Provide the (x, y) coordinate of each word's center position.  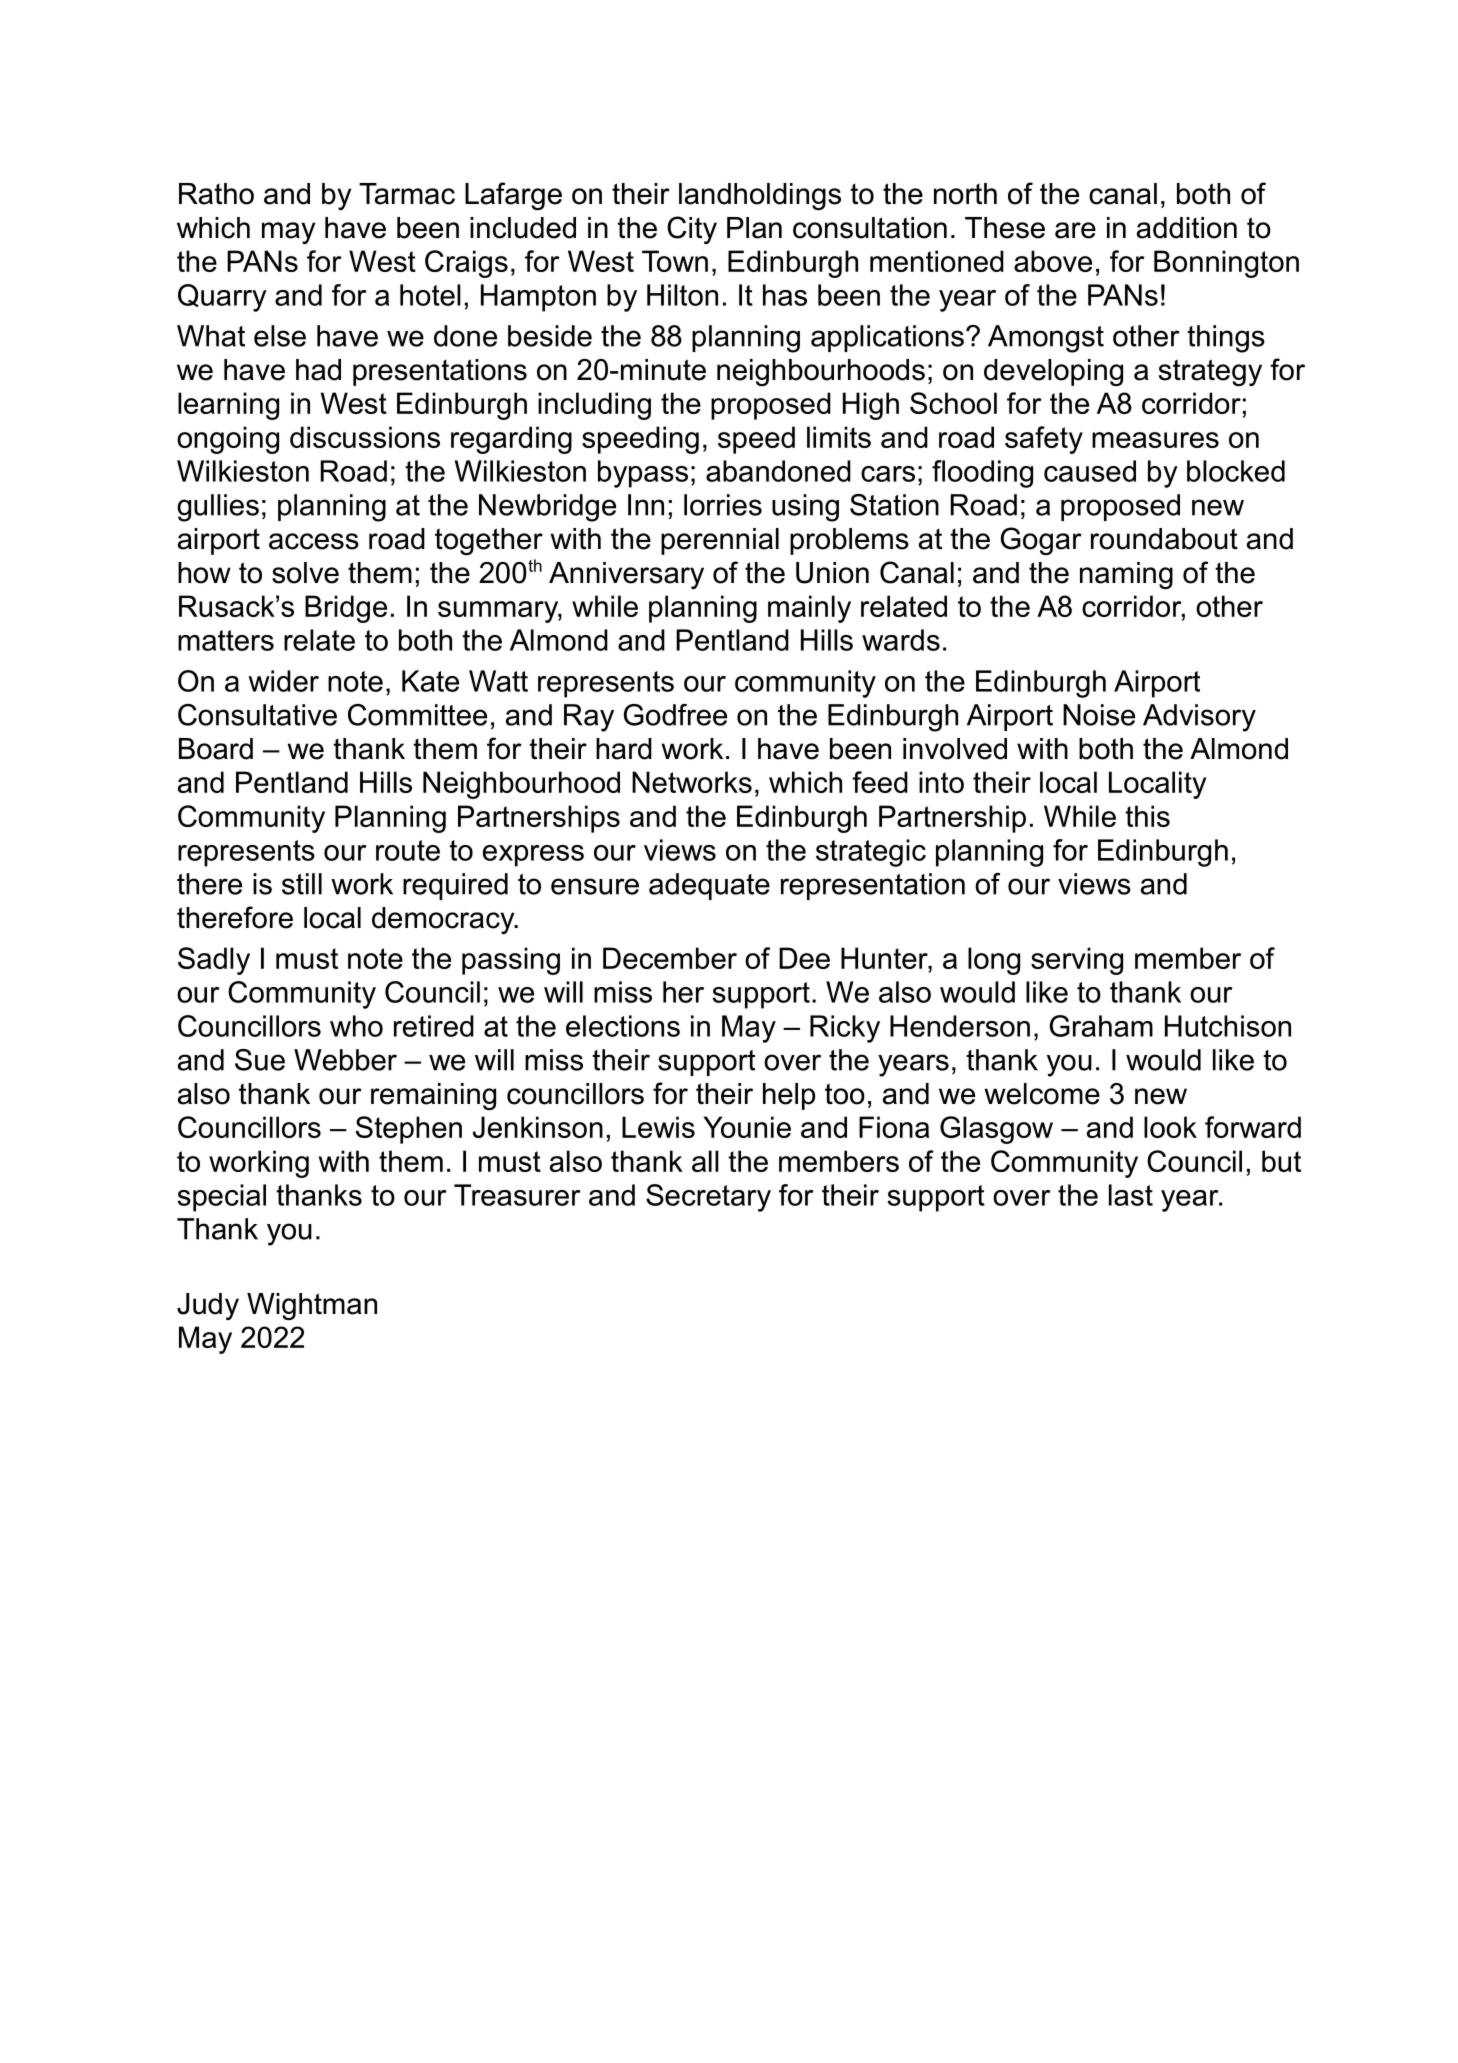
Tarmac (407, 194)
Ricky (845, 1029)
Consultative (257, 715)
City (692, 230)
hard (624, 749)
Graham (1101, 1026)
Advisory (1199, 718)
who (356, 1026)
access (314, 541)
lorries (723, 505)
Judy (208, 1306)
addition (1187, 228)
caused (1090, 471)
